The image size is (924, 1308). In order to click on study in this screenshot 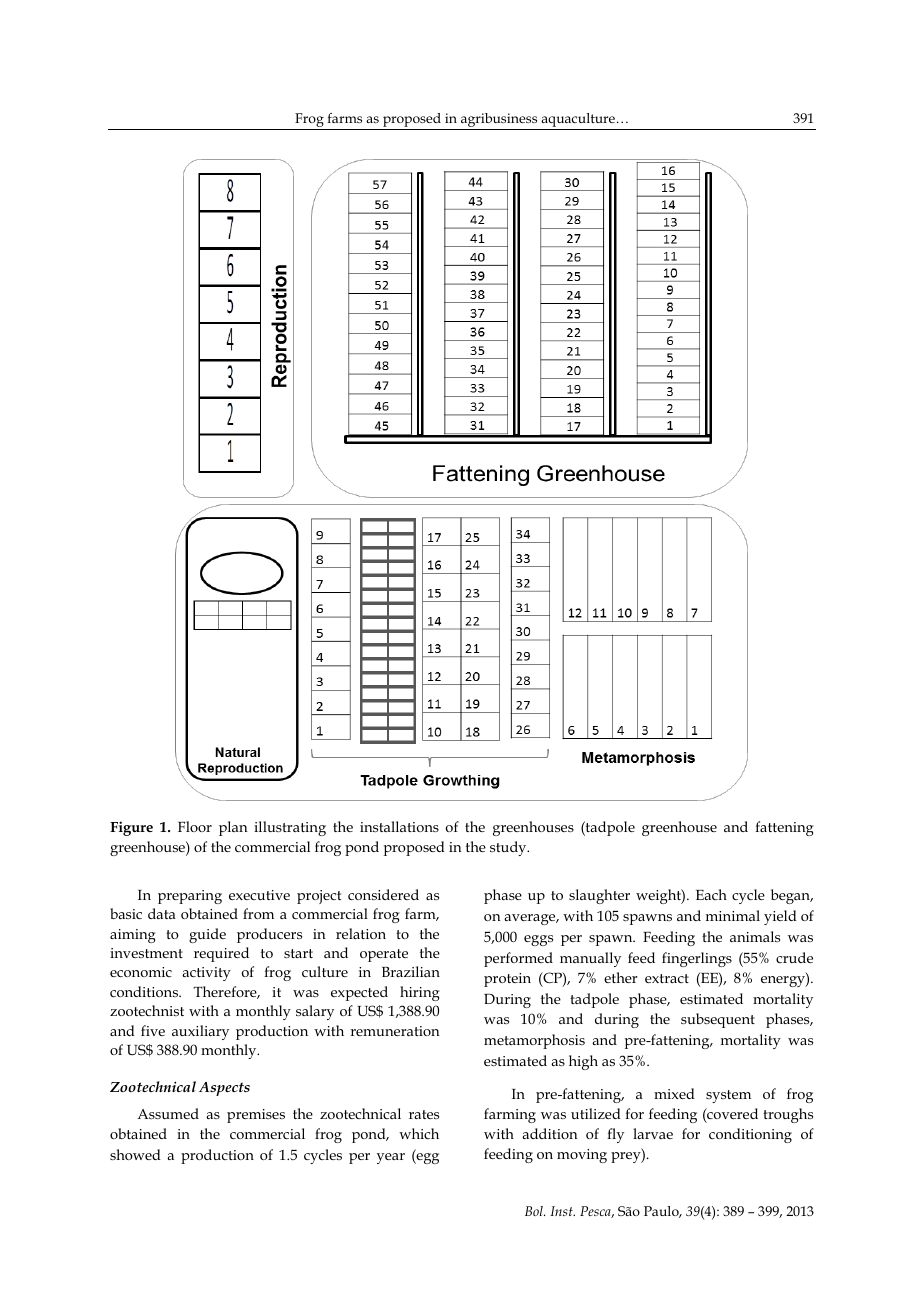, I will do `click(509, 848)`.
